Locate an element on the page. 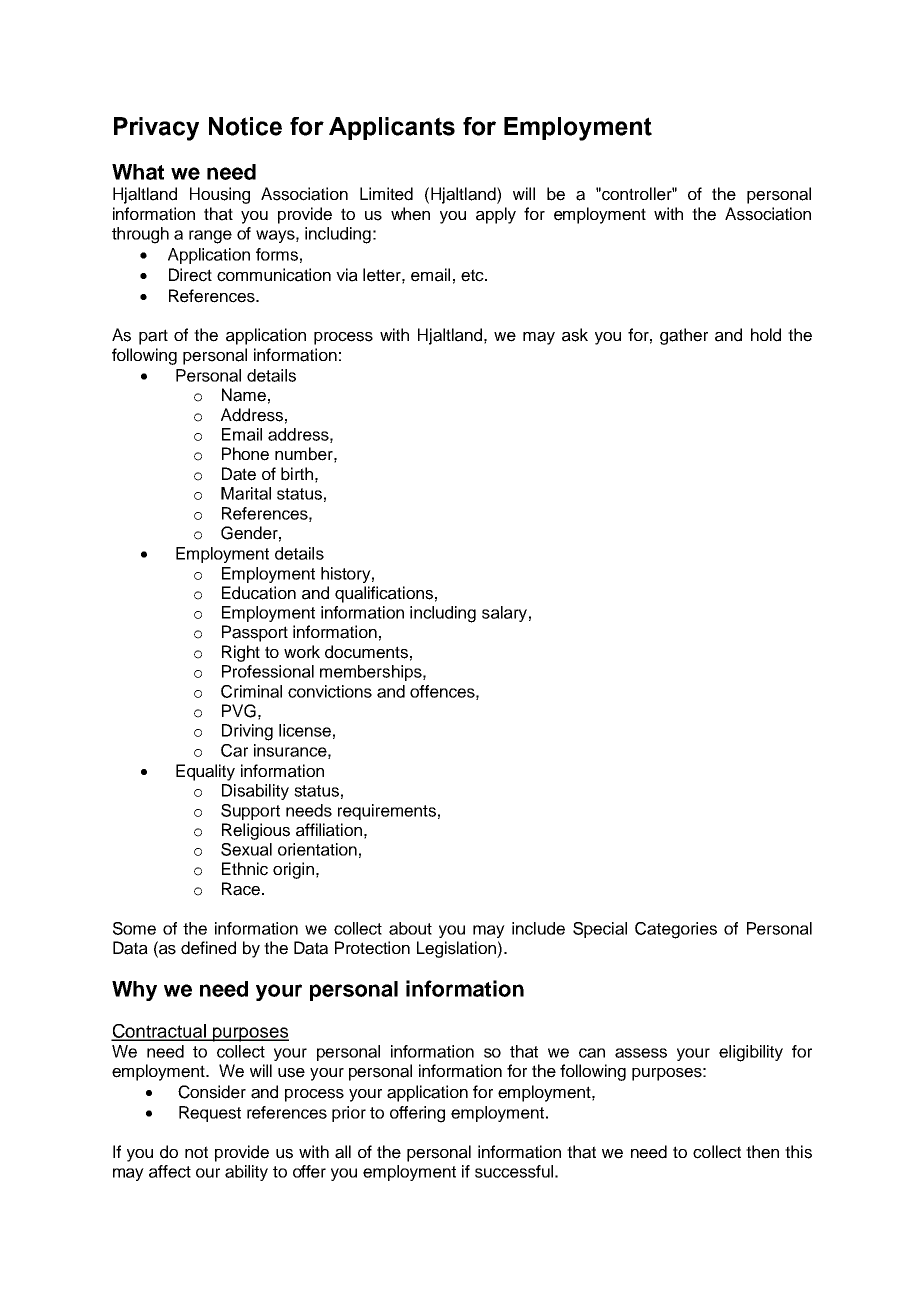 Image resolution: width=924 pixels, height=1308 pixels. Right is located at coordinates (241, 653).
